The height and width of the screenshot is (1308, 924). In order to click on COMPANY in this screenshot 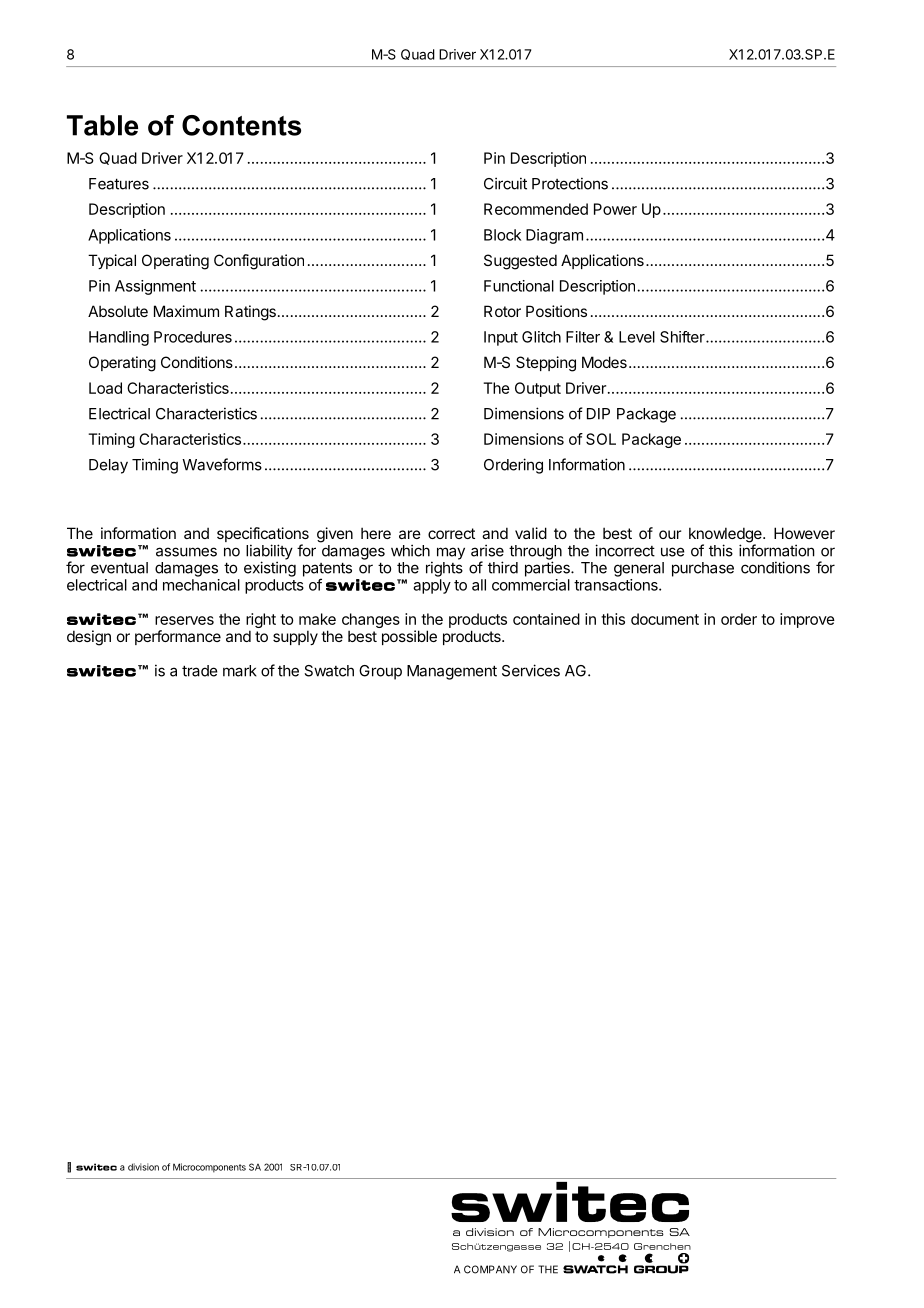, I will do `click(490, 1269)`.
